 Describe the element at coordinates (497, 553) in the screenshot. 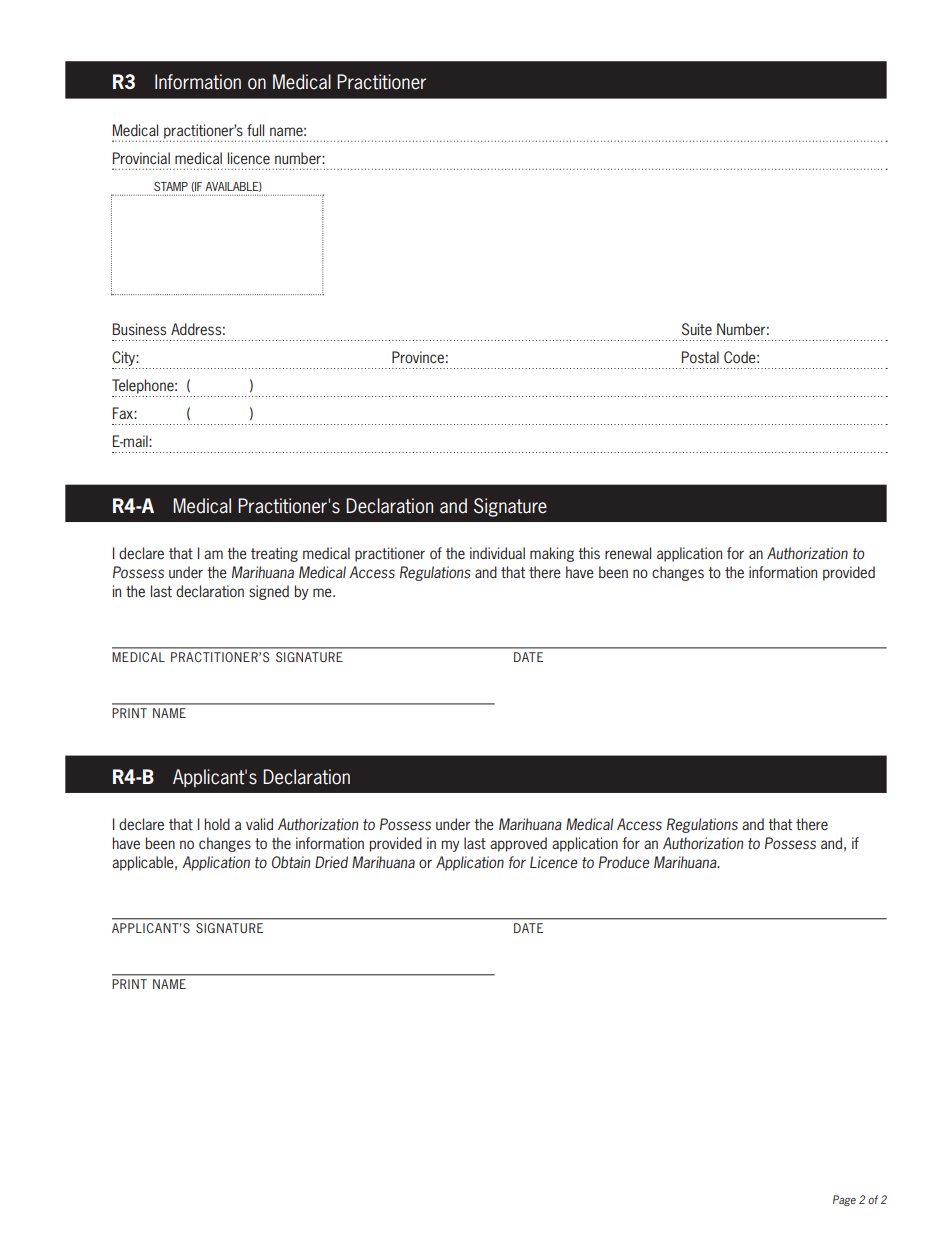

I see `individual` at that location.
